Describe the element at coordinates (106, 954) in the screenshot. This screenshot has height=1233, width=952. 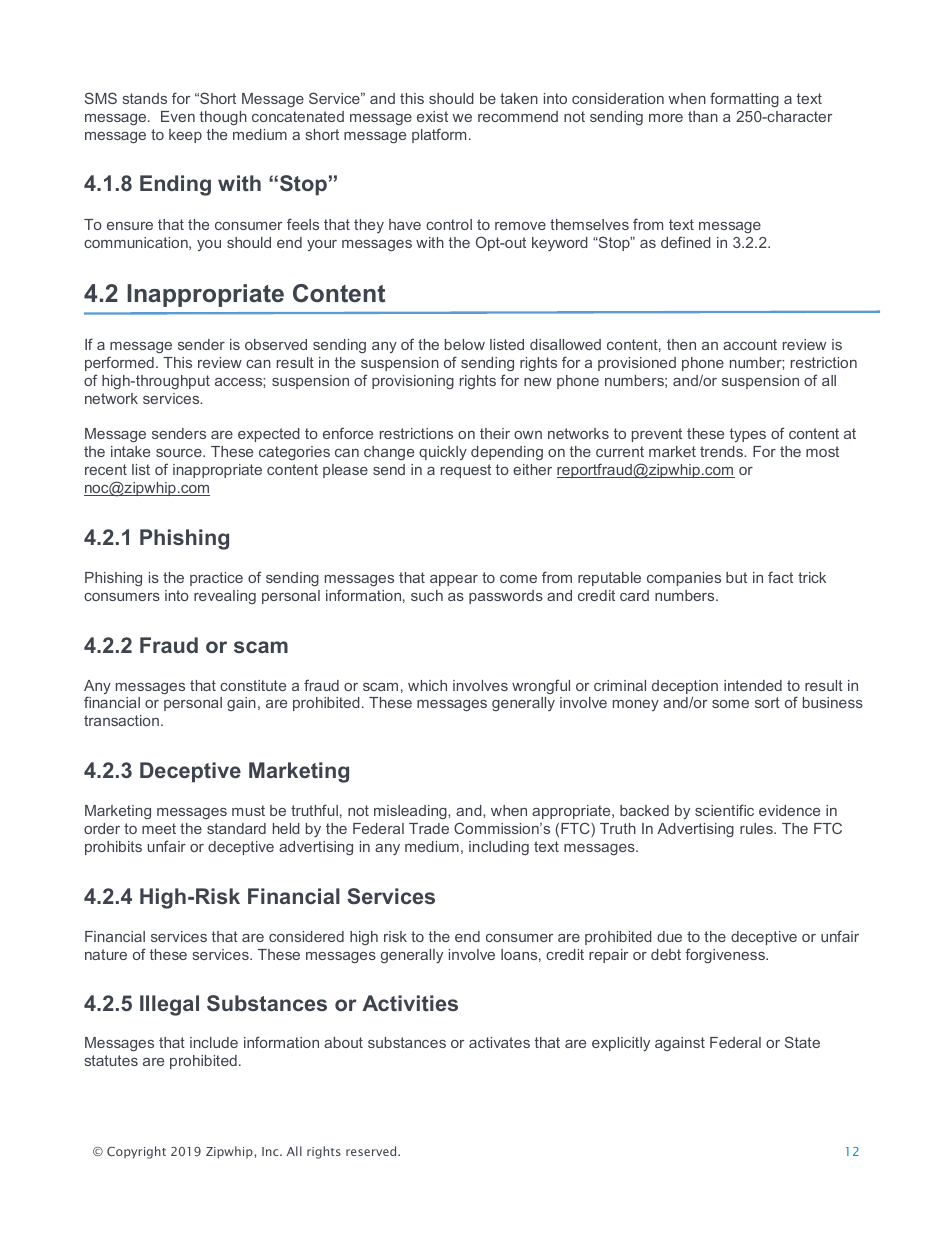
I see `nature` at that location.
